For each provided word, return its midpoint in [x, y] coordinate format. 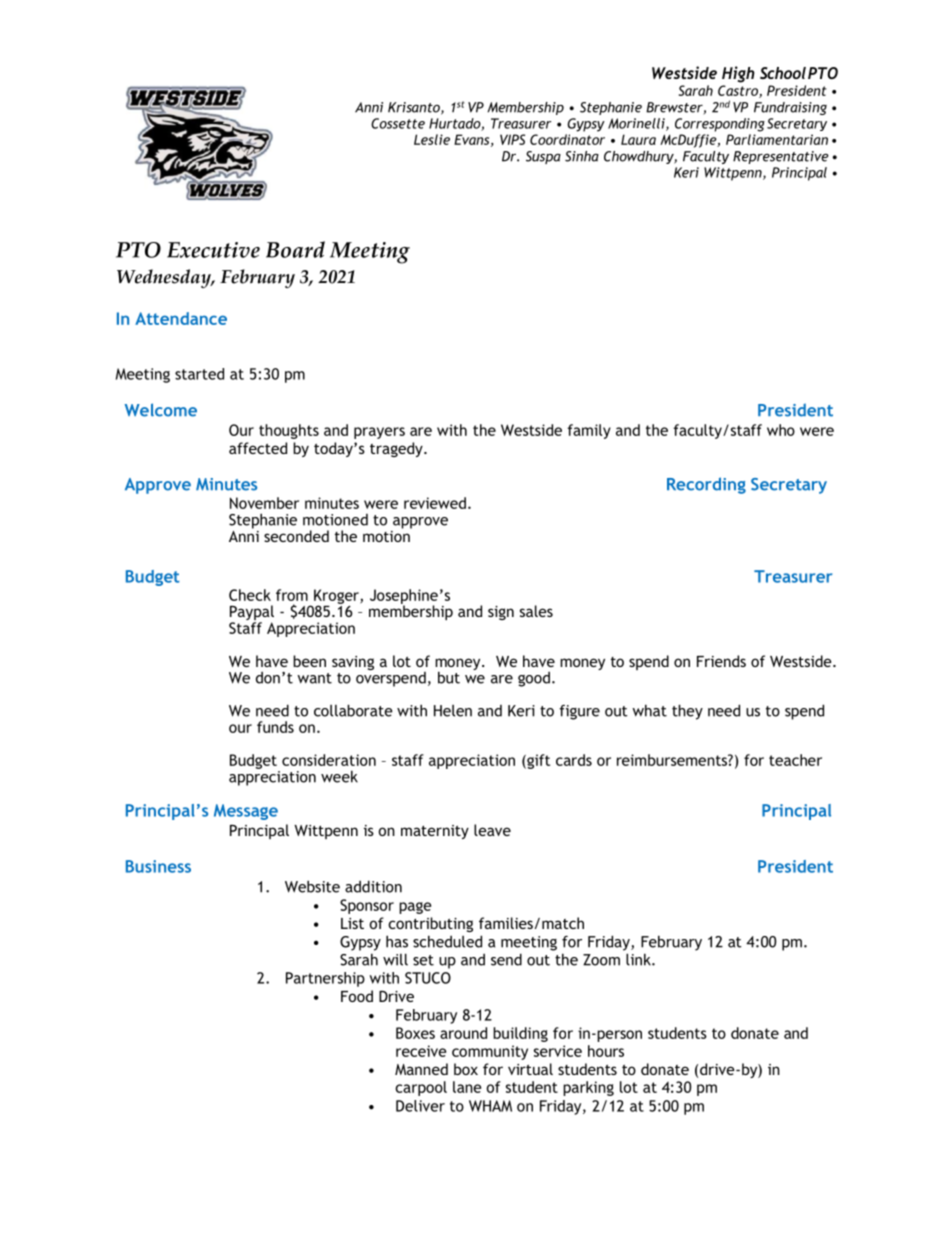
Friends [721, 661]
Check [250, 595]
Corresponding [720, 125]
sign [501, 613]
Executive [213, 250]
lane [467, 1087]
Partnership [325, 979]
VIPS [512, 139]
